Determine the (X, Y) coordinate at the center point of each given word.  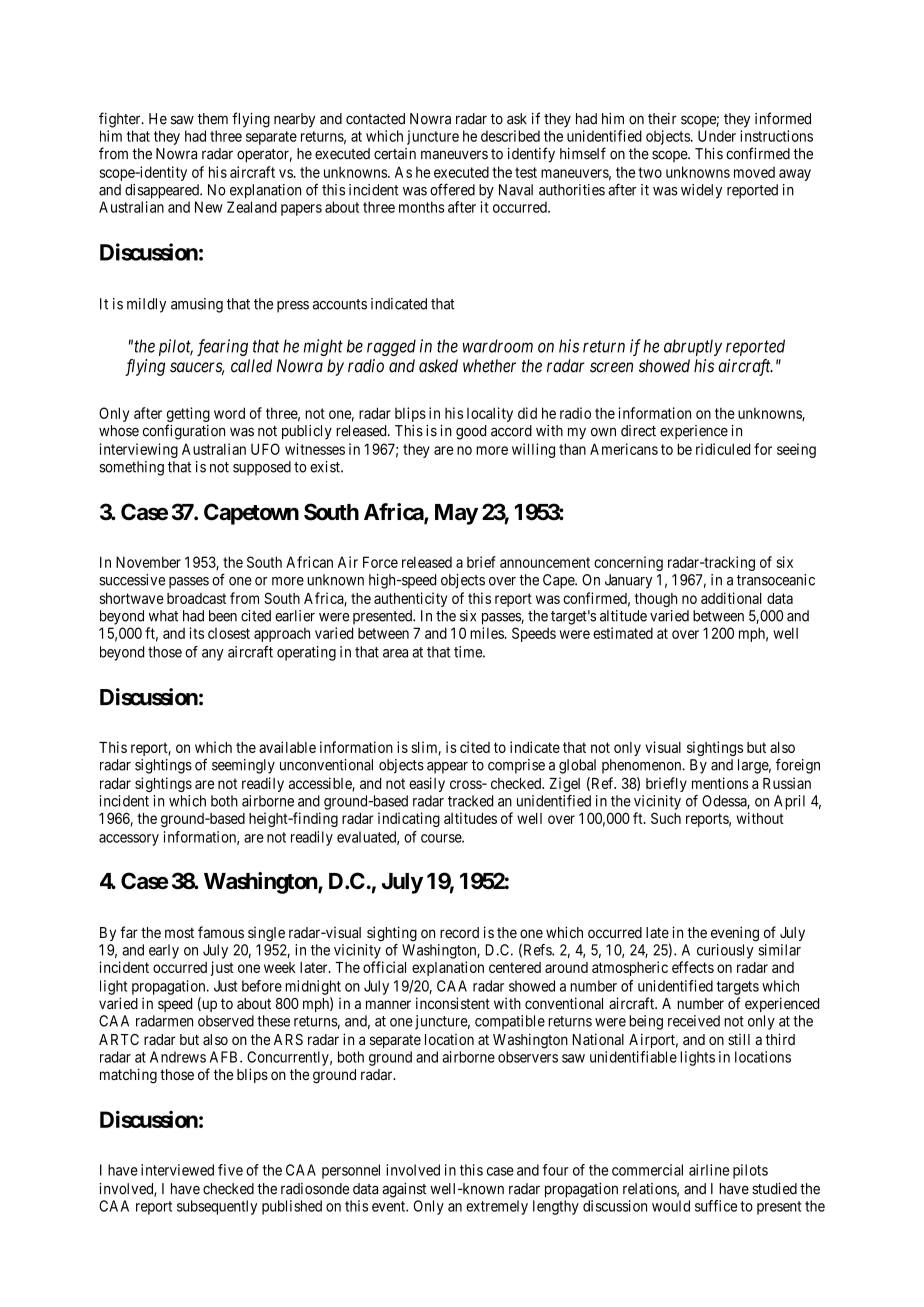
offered (452, 189)
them (213, 119)
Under (717, 136)
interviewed (177, 1170)
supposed (262, 468)
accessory (129, 840)
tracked (470, 801)
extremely (497, 1207)
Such (666, 818)
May (456, 514)
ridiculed (723, 449)
